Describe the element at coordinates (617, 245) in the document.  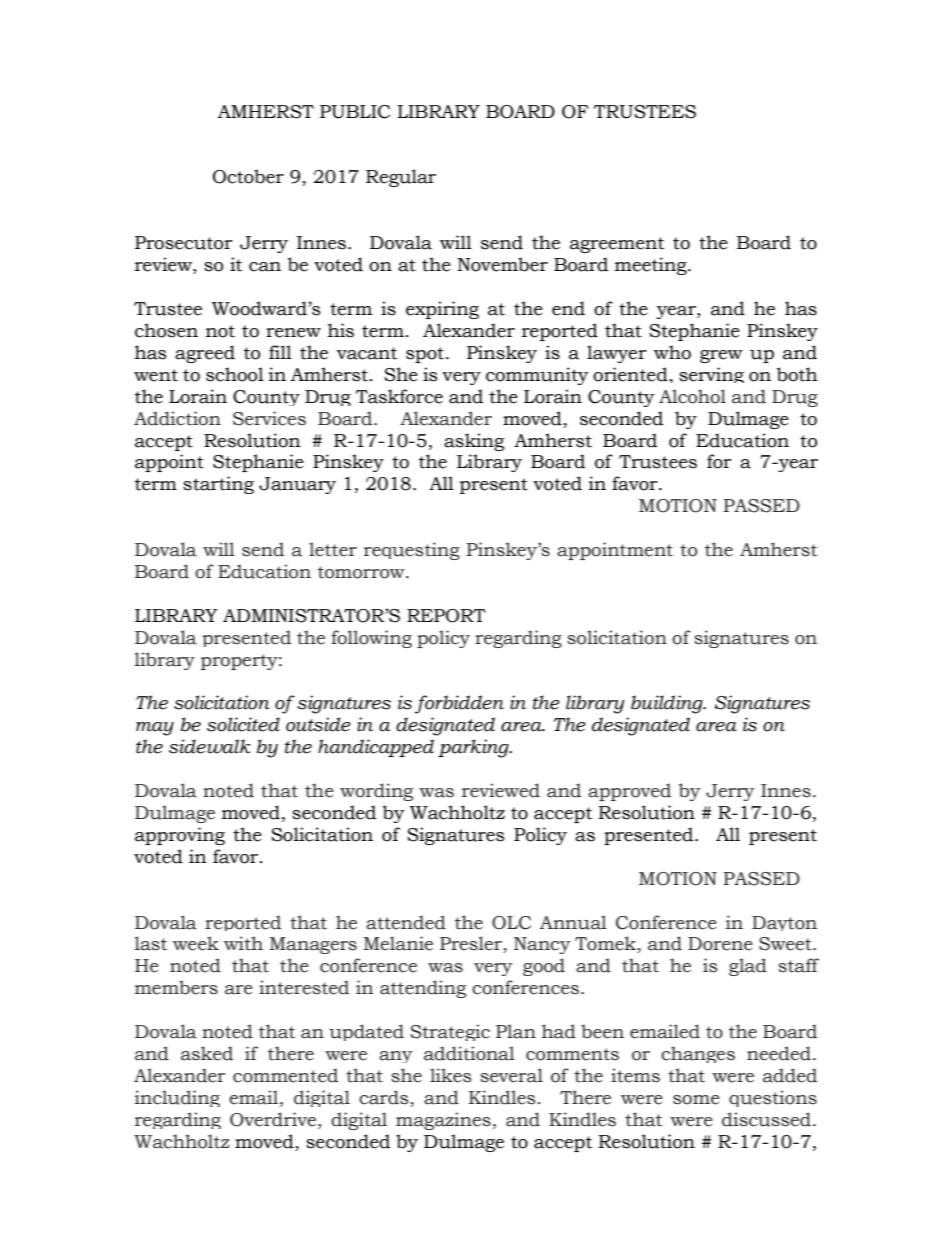
I see `agreement` at that location.
